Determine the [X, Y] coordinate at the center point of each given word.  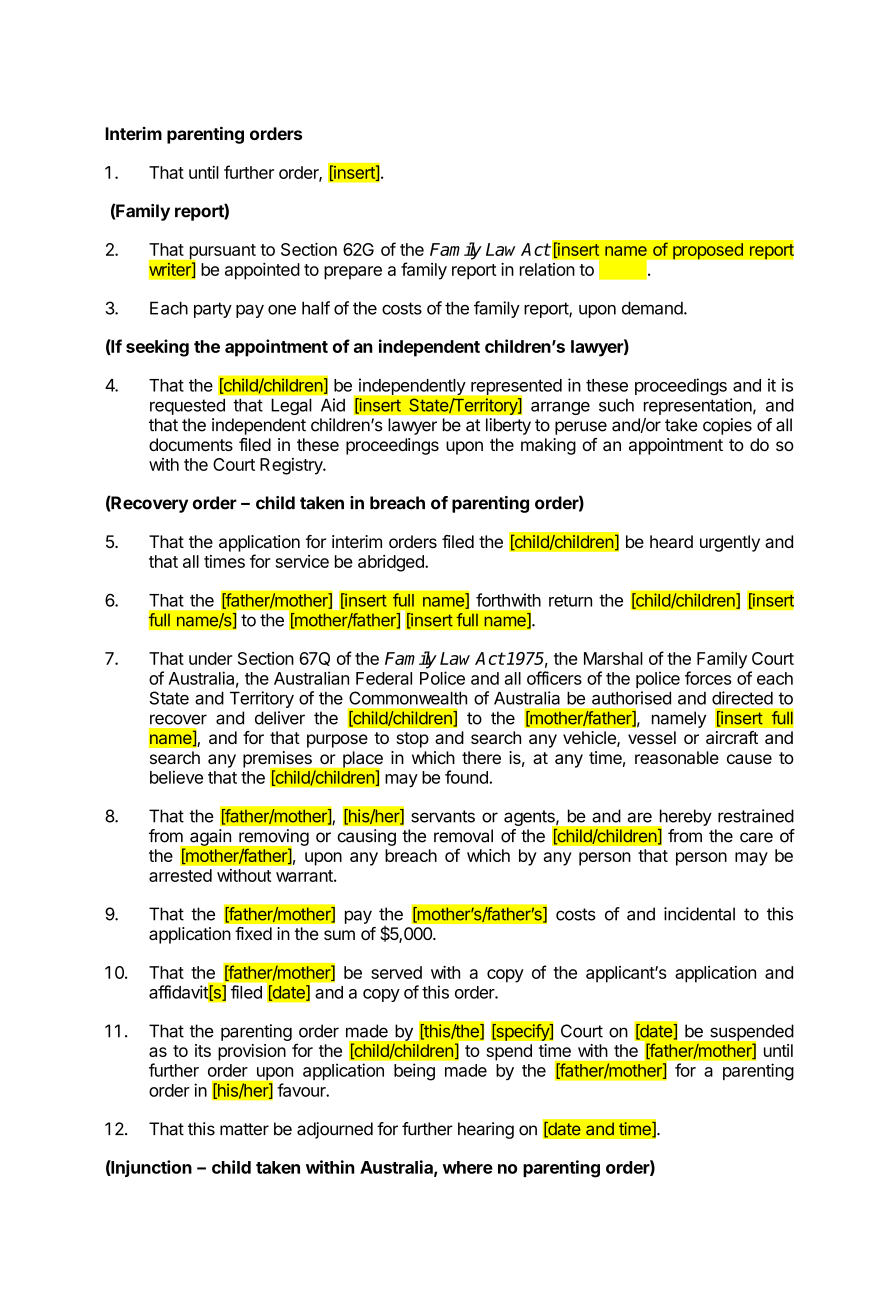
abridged [392, 563]
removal [463, 836]
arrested [180, 875]
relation [547, 269]
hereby [684, 818]
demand [652, 308]
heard [671, 541]
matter [244, 1129]
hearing [486, 1130]
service [302, 561]
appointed [262, 271]
